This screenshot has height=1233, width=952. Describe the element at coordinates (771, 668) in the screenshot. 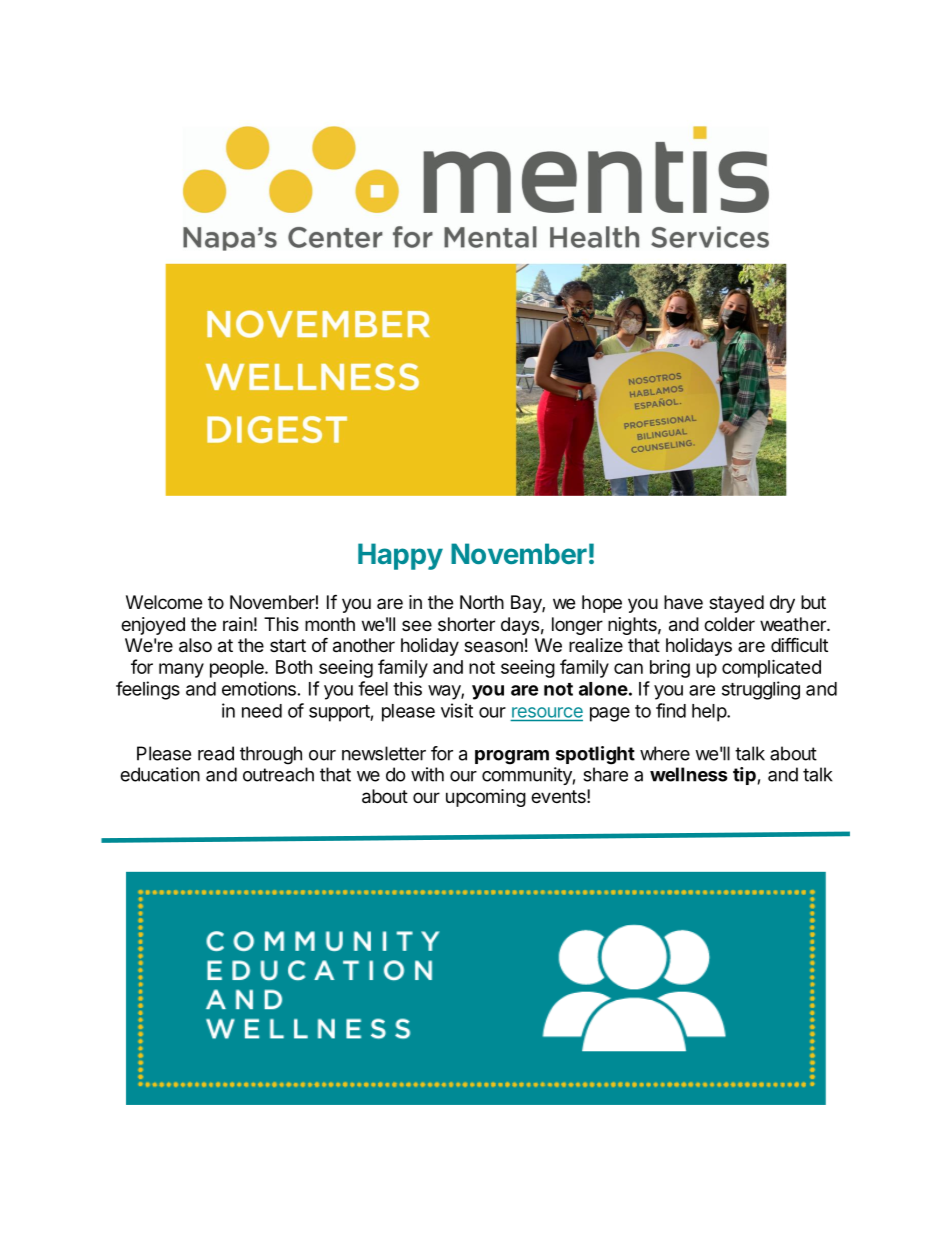

I see `complicated` at that location.
